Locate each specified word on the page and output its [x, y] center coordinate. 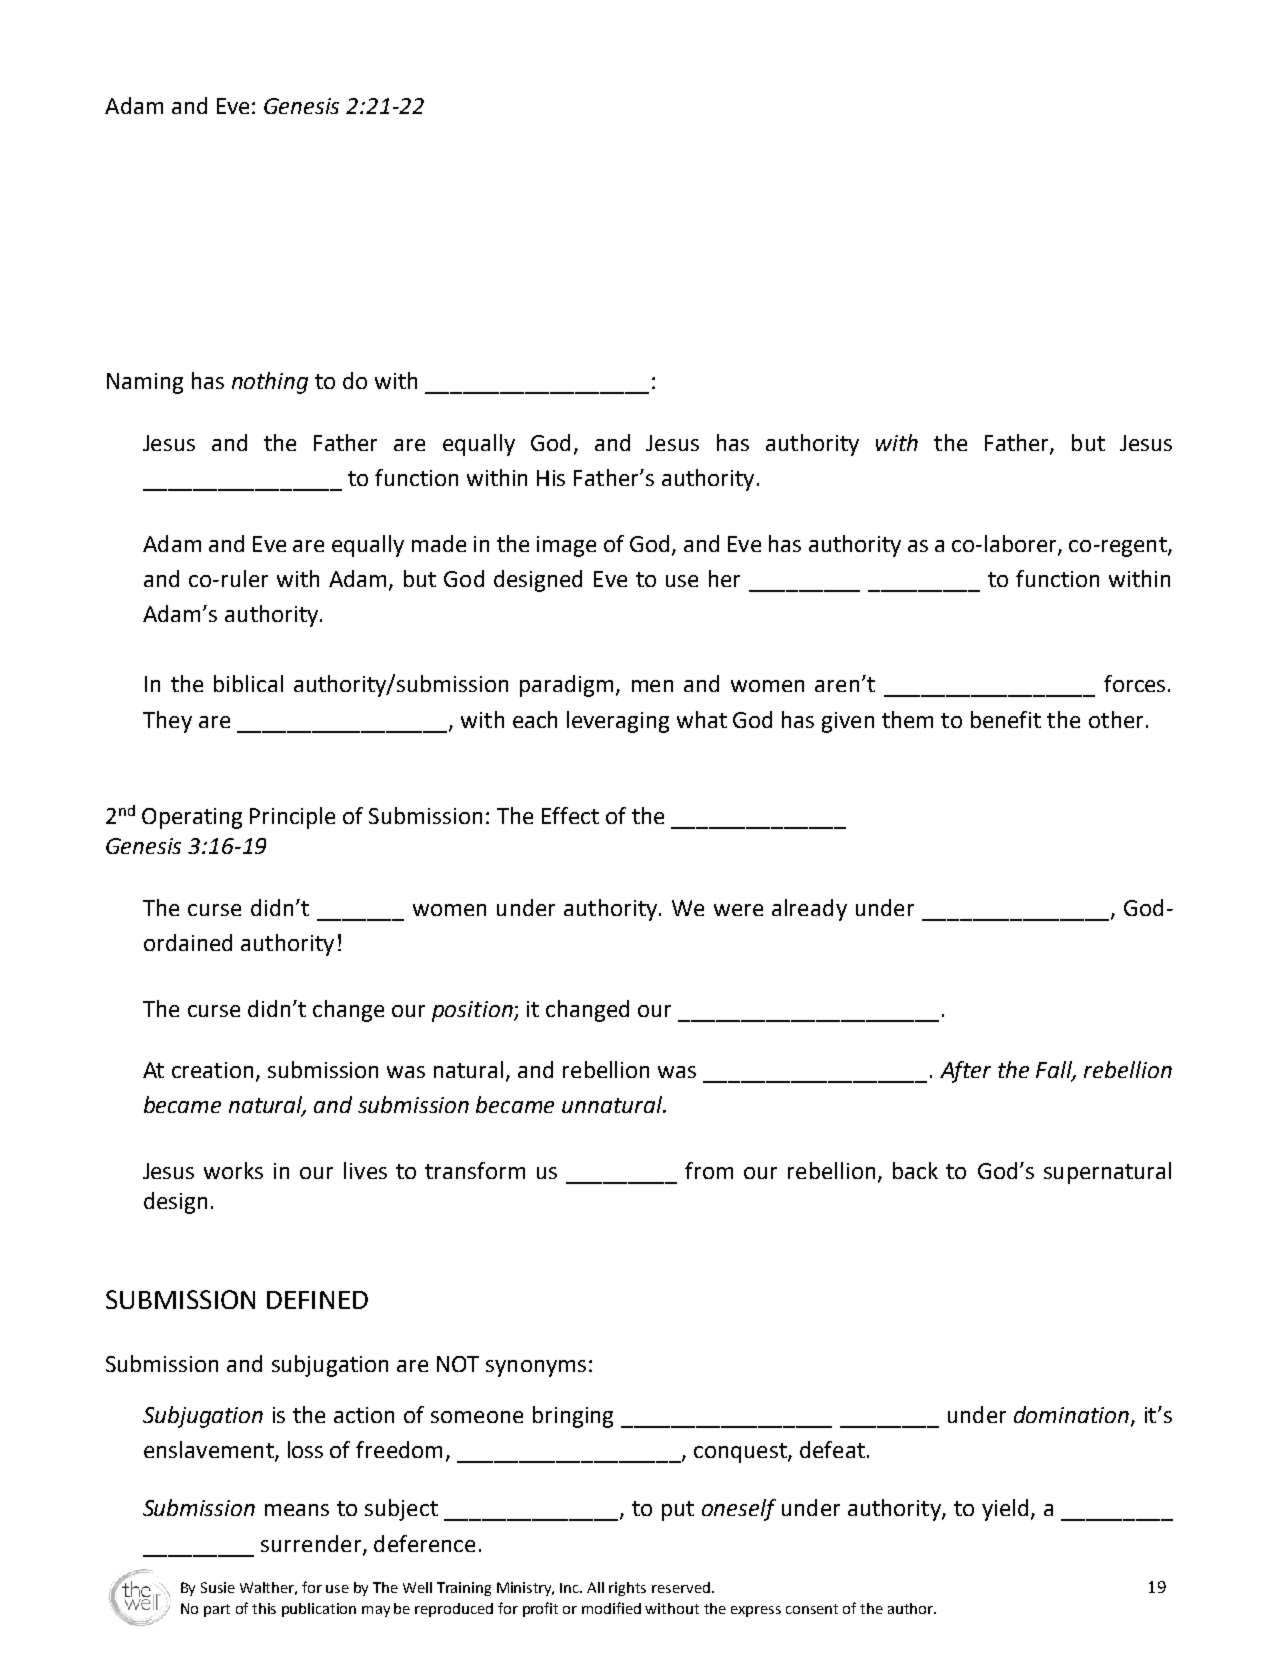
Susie [218, 1587]
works [233, 1170]
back [915, 1170]
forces [1134, 683]
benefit [1006, 719]
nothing [270, 383]
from [709, 1170]
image [566, 546]
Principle [292, 818]
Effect [570, 815]
